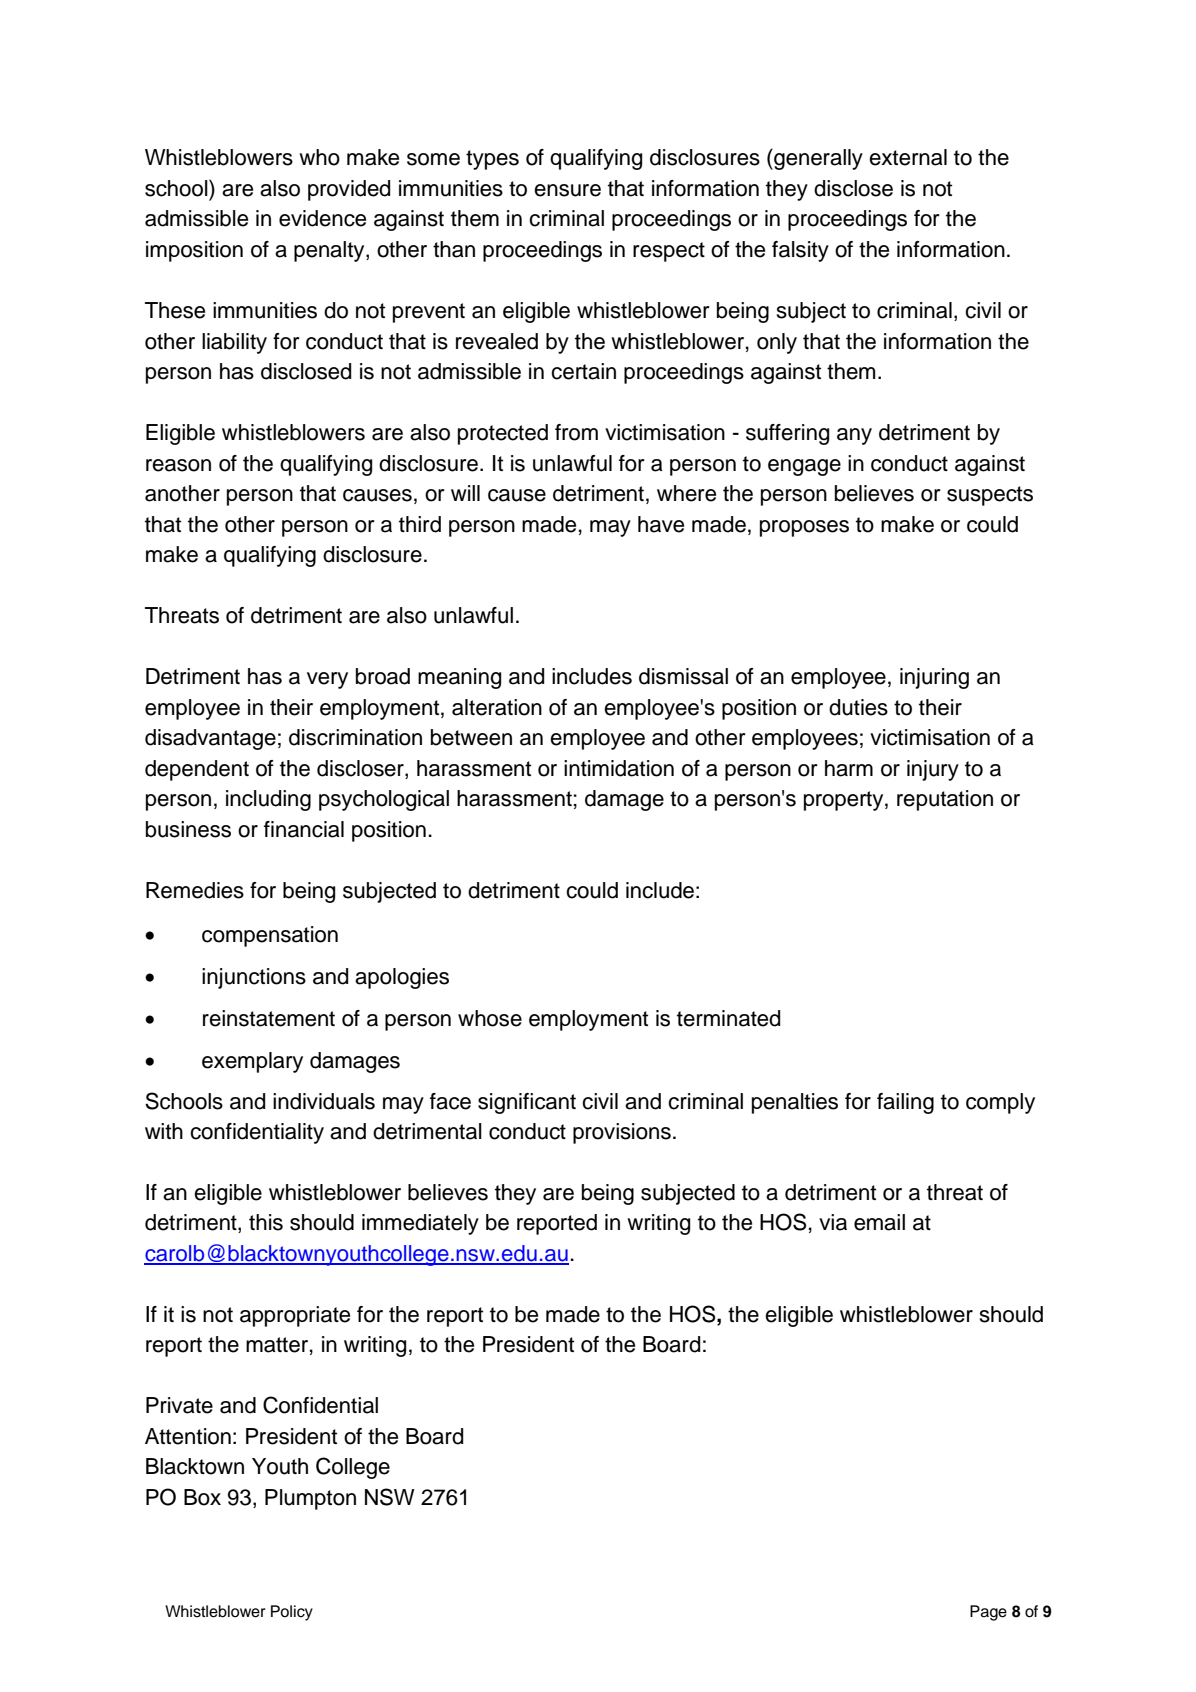 Image resolution: width=1196 pixels, height=1692 pixels. Describe the element at coordinates (292, 1613) in the document. I see `Policy` at that location.
